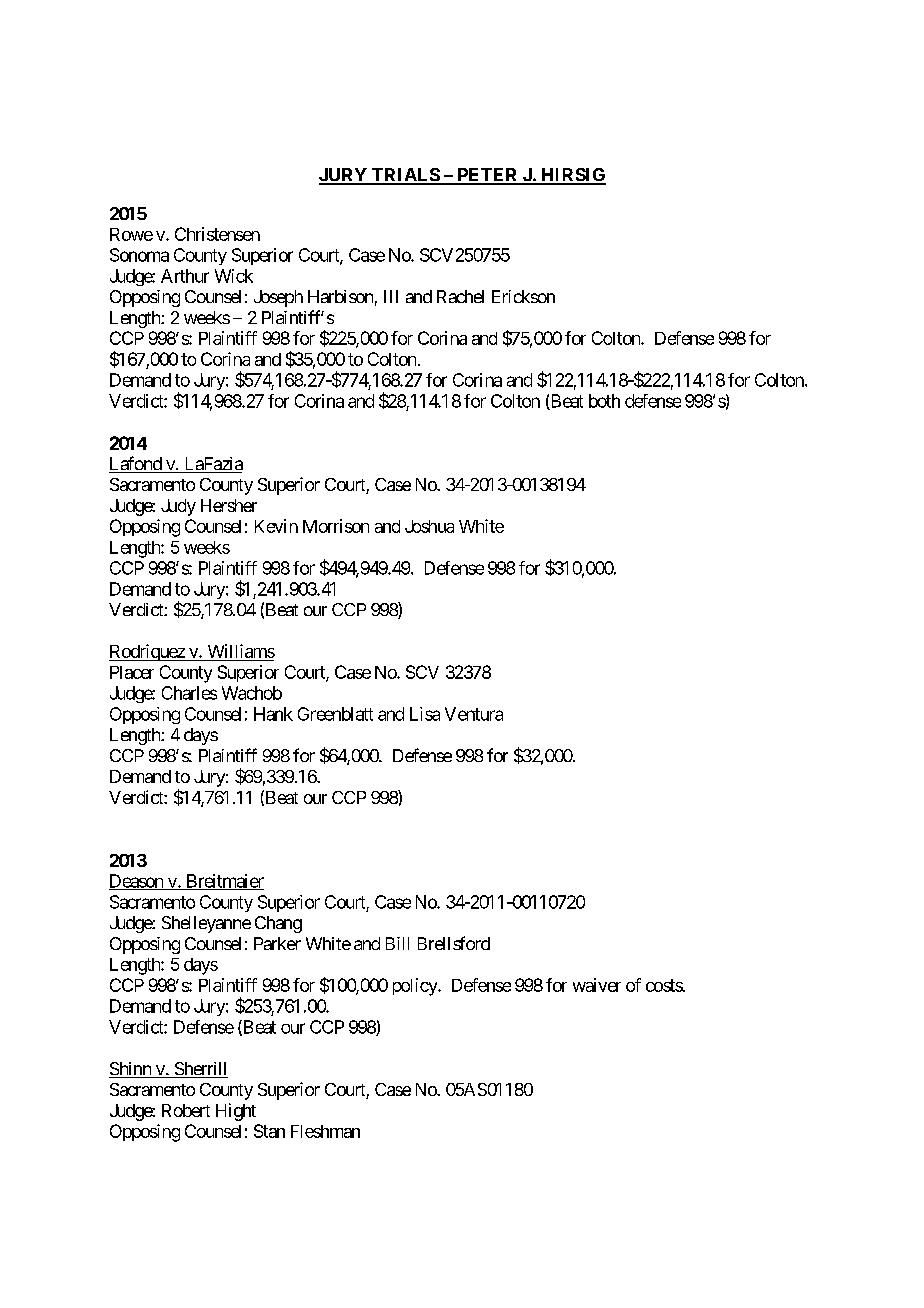 The image size is (924, 1308). I want to click on Charles, so click(189, 693).
